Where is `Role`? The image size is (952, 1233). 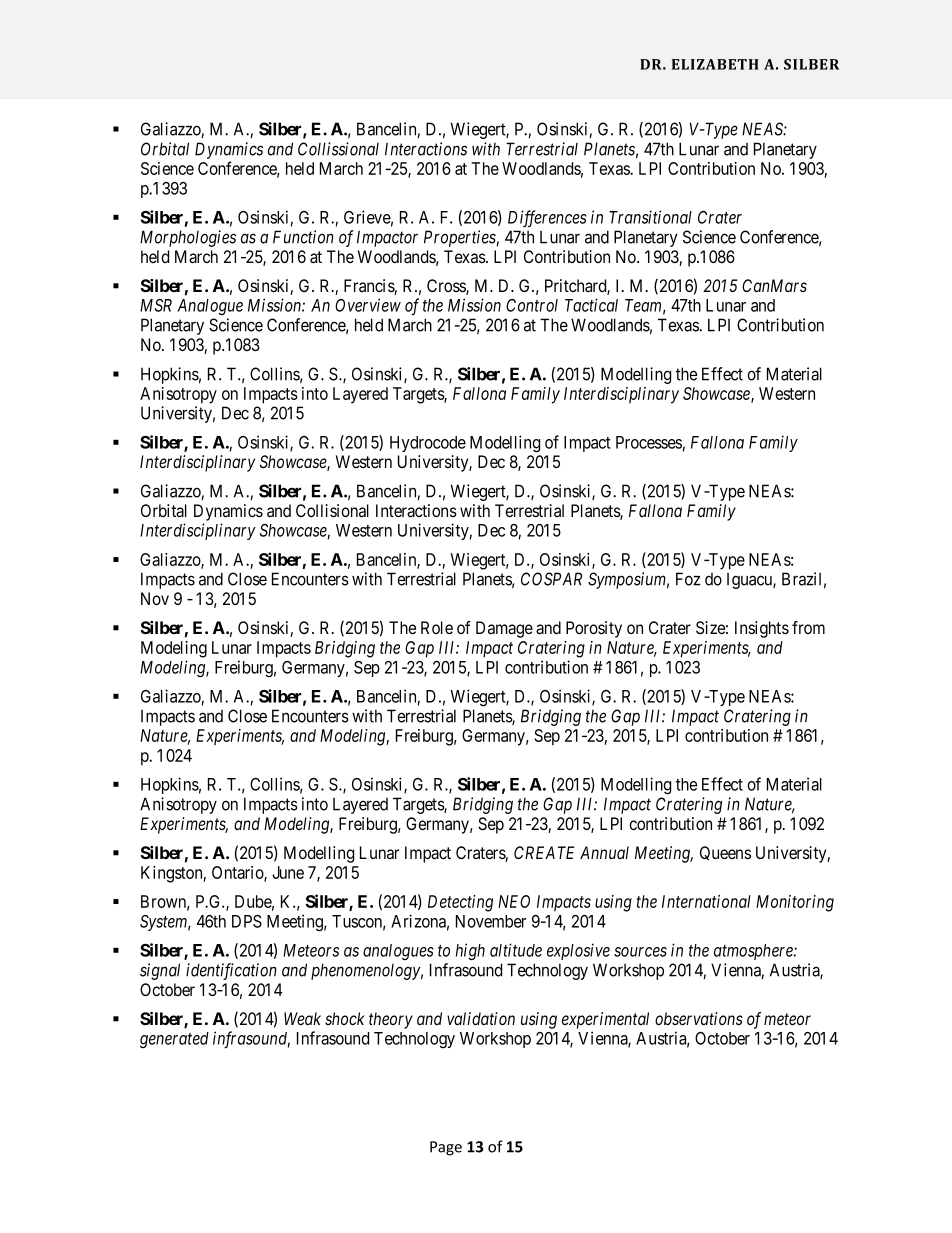 Role is located at coordinates (437, 627).
